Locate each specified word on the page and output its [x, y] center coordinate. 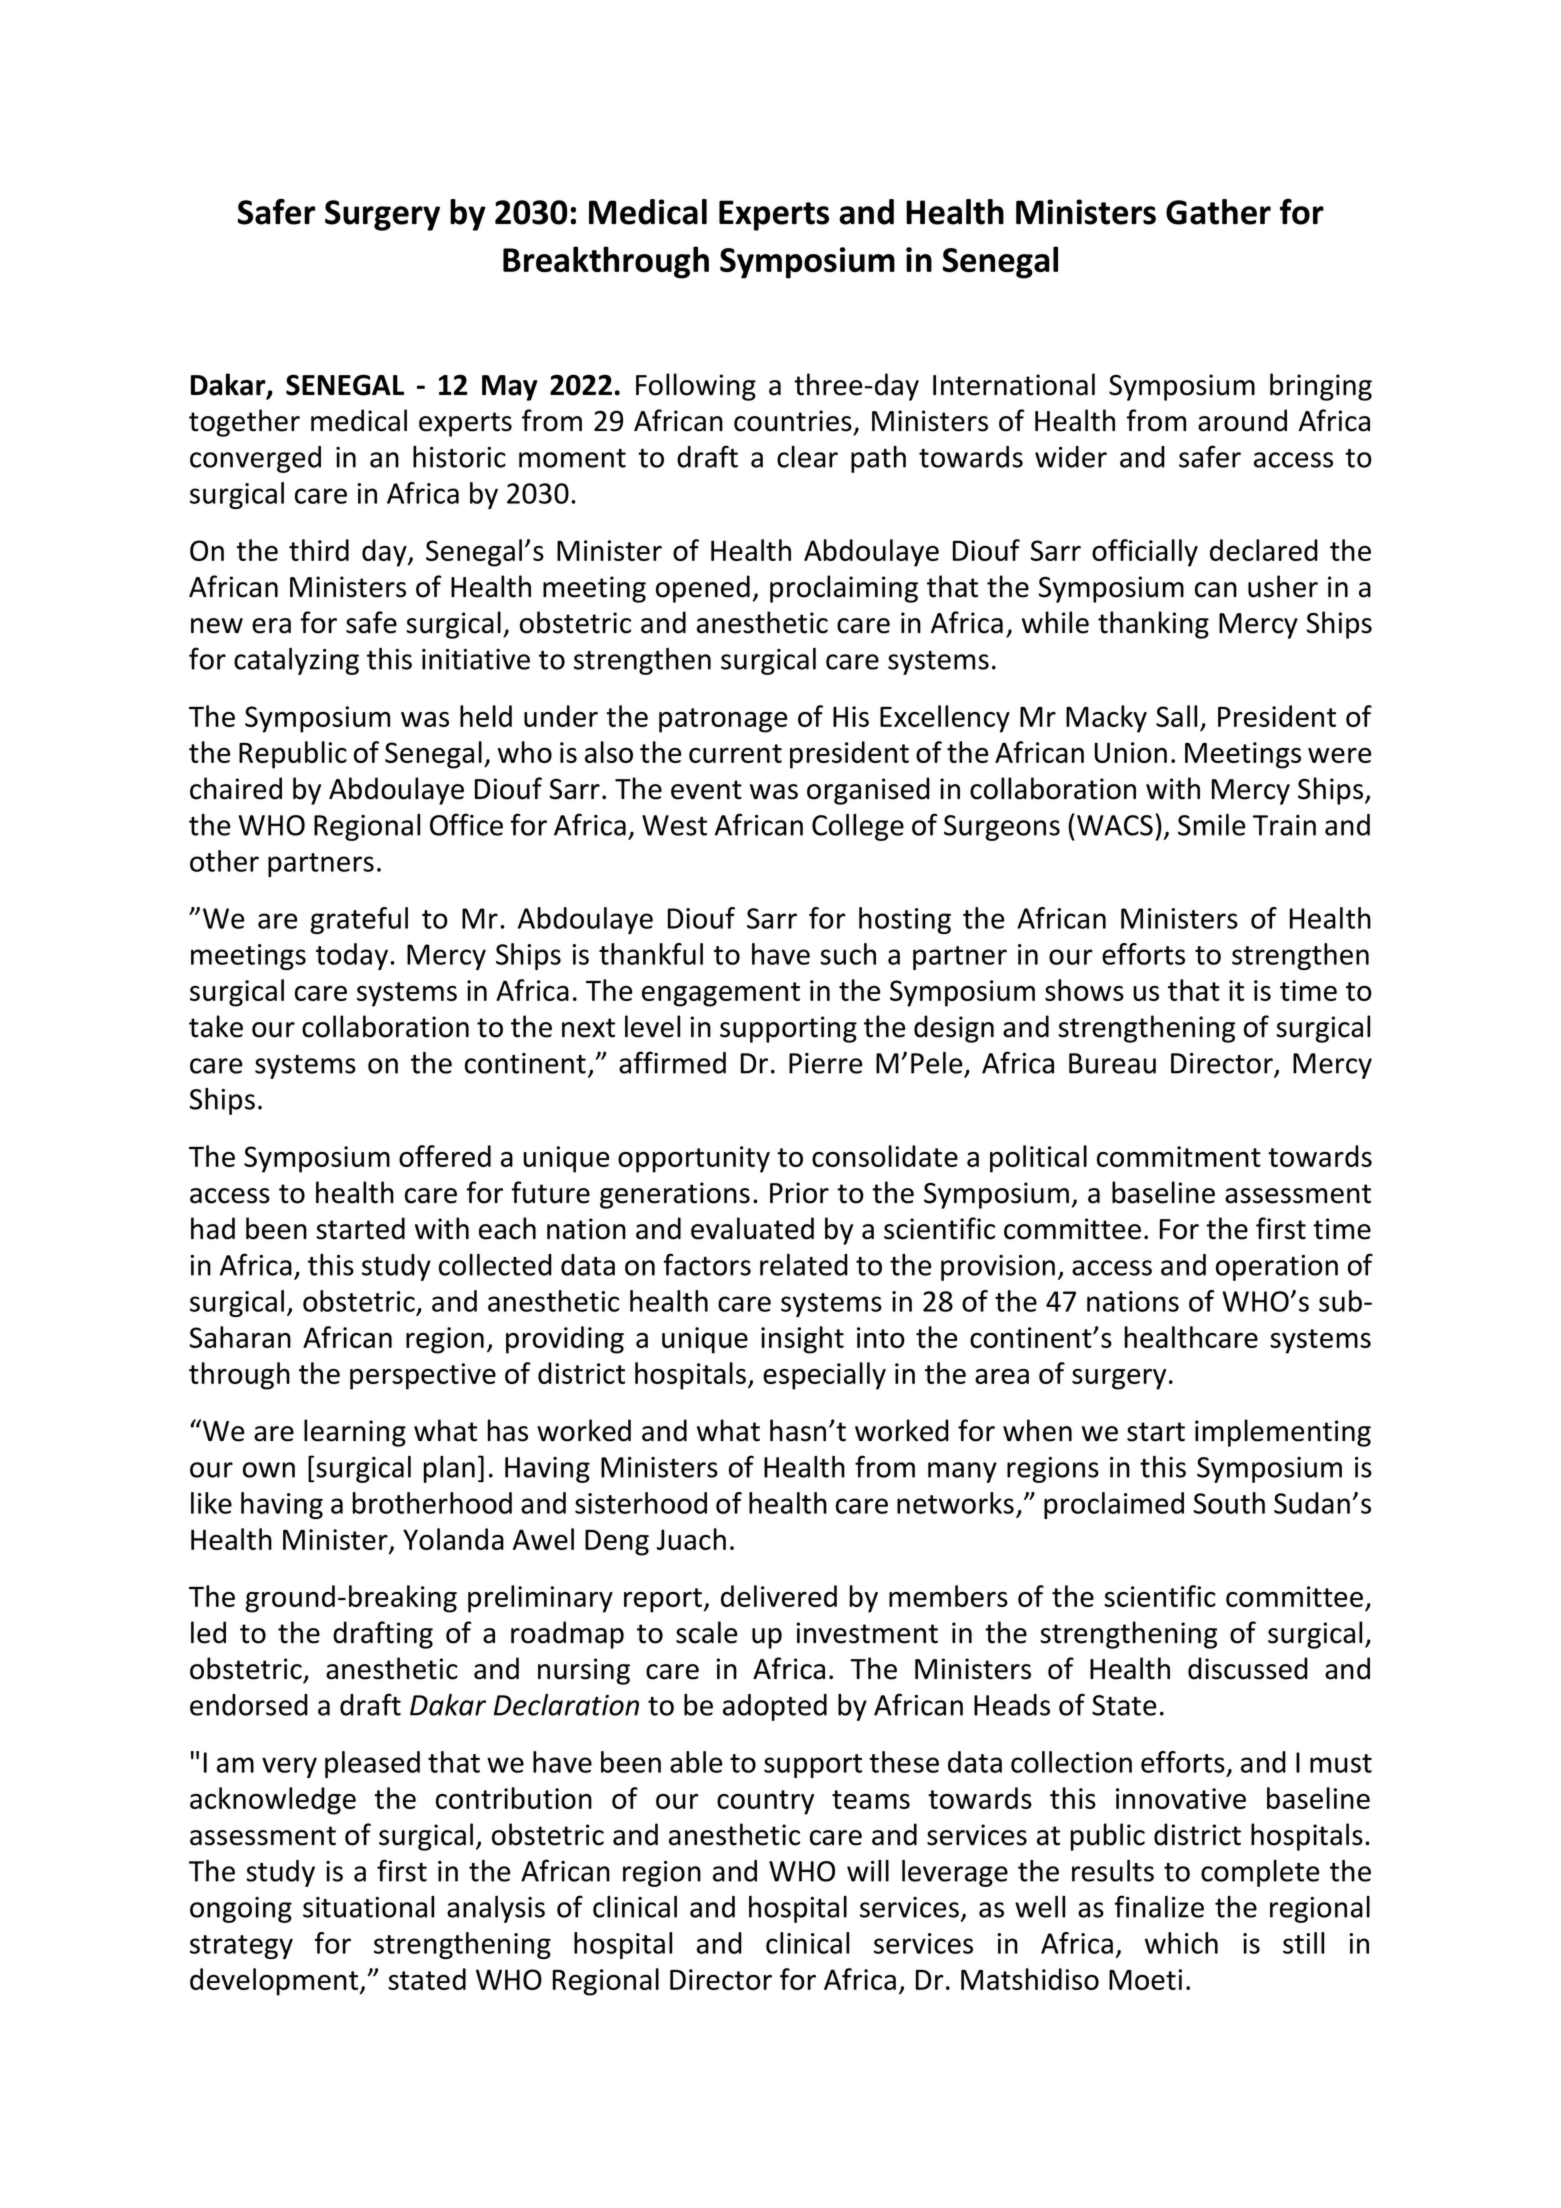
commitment [1179, 1156]
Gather [1218, 212]
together [244, 423]
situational [368, 1907]
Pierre [825, 1063]
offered [445, 1156]
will [868, 1871]
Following [696, 387]
